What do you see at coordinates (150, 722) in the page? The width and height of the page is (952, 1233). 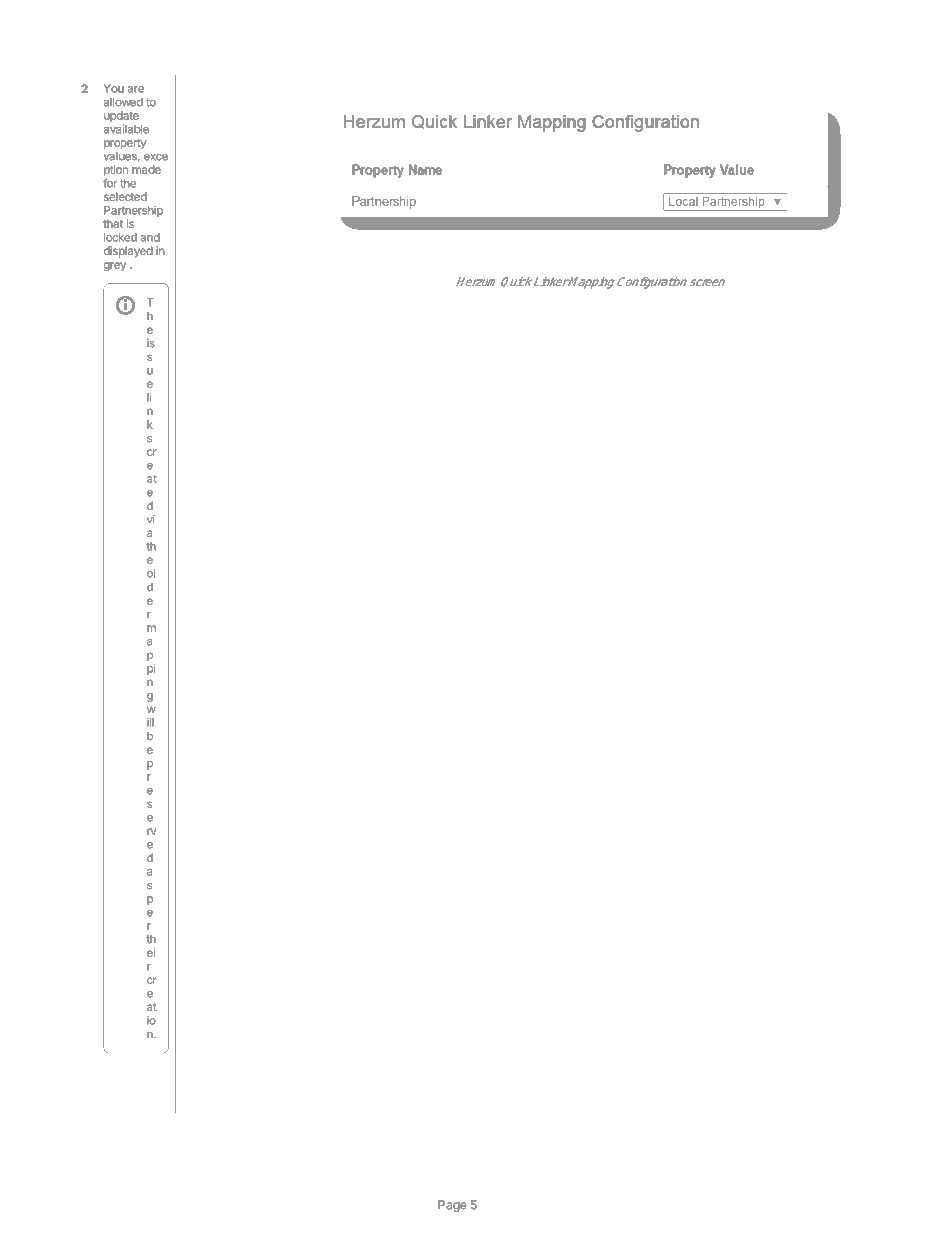 I see `ill` at bounding box center [150, 722].
